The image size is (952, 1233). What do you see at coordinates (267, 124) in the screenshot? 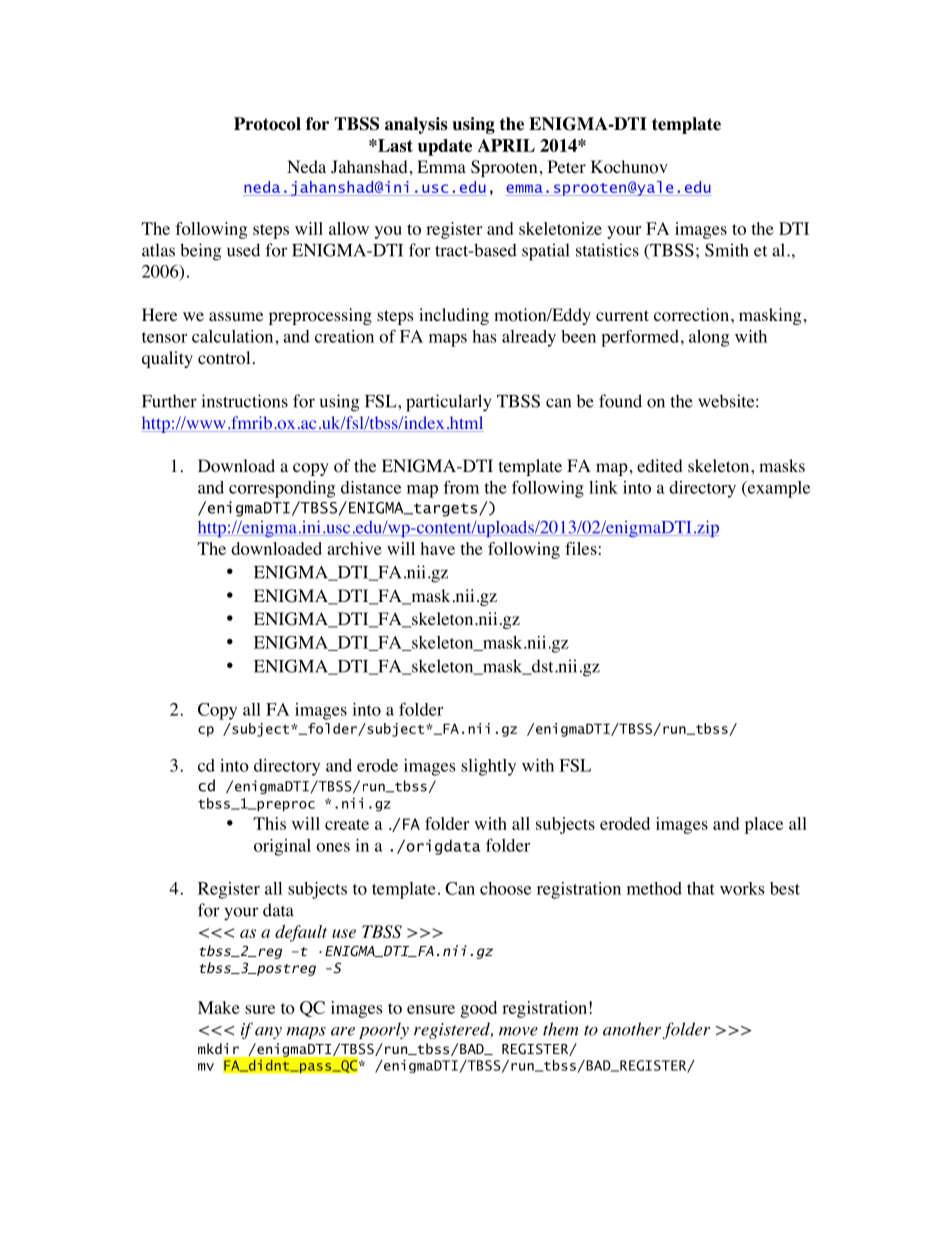
I see `Protocol` at bounding box center [267, 124].
